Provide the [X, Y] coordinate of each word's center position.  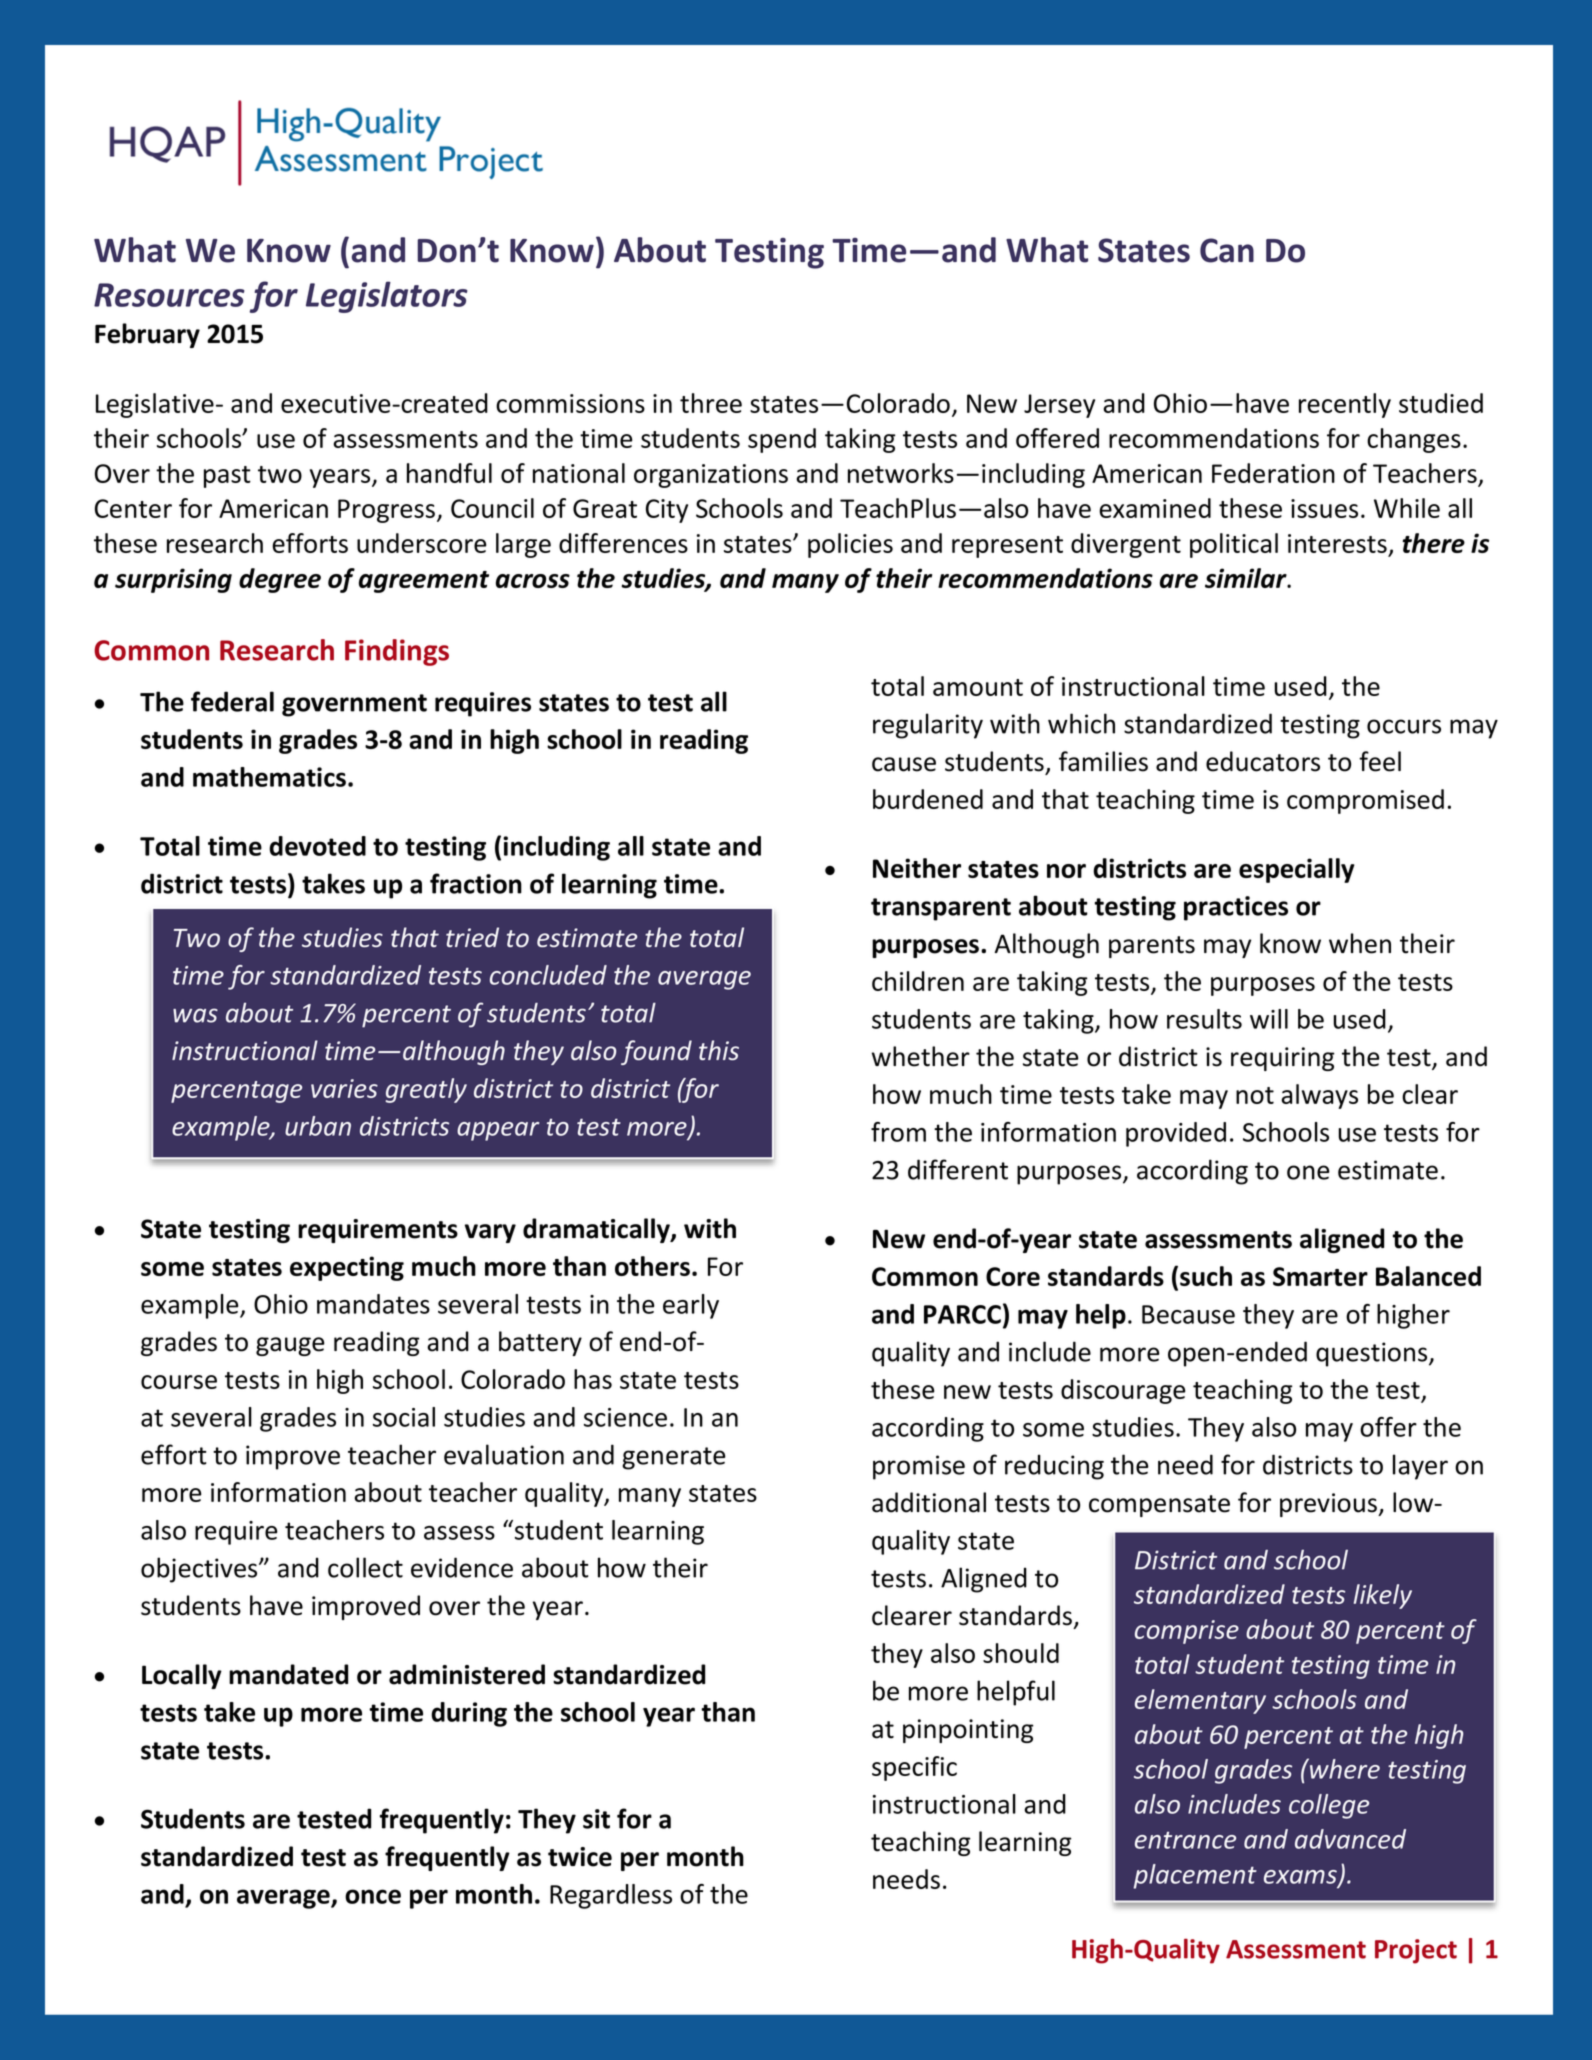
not [1255, 1095]
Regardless [611, 1896]
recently [1345, 405]
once [373, 1896]
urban [318, 1126]
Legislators [387, 297]
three [711, 403]
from [898, 1132]
